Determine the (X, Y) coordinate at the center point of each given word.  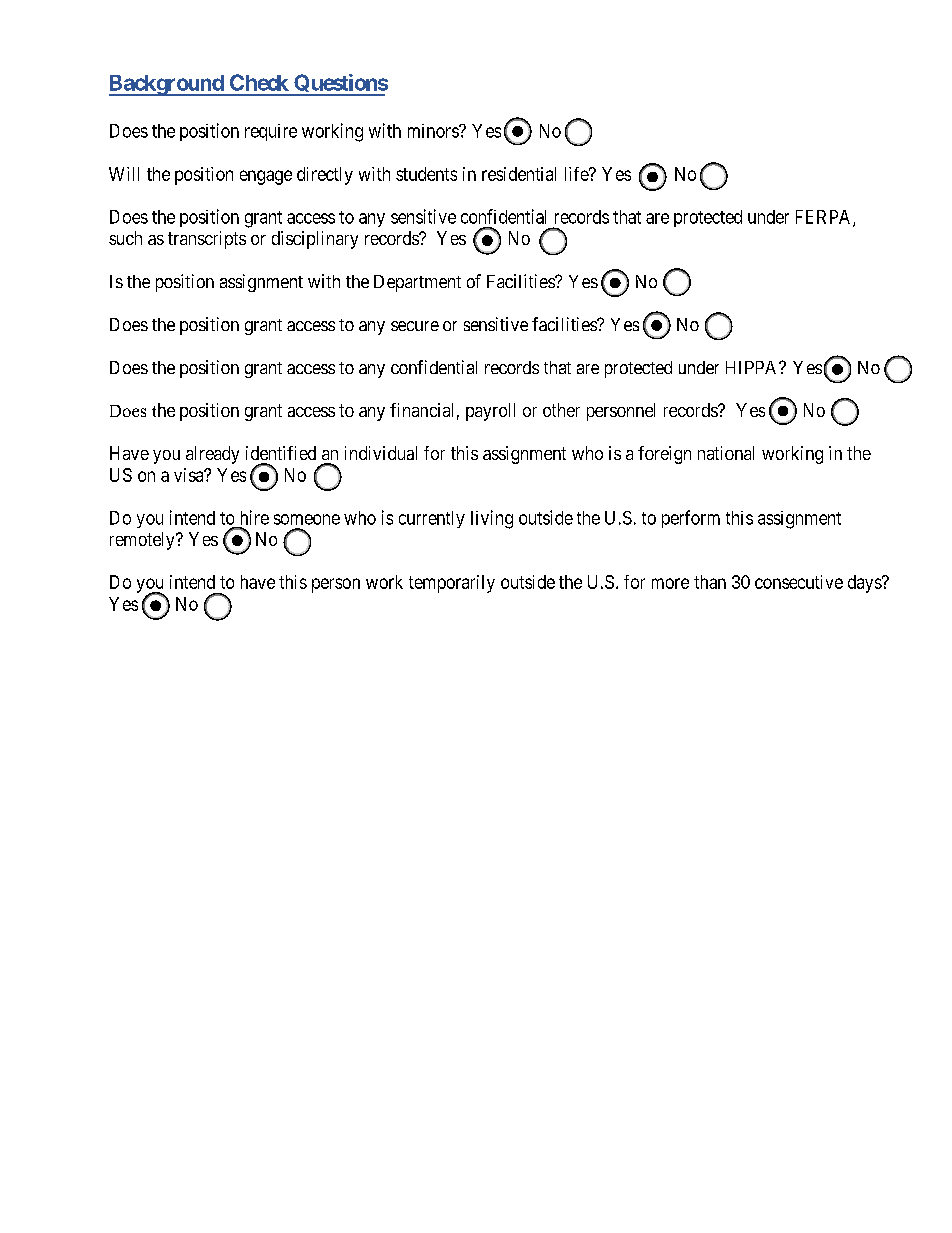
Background (167, 85)
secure (415, 326)
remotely (143, 541)
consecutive (799, 582)
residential (519, 174)
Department (417, 283)
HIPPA (753, 367)
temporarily (452, 584)
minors (434, 131)
